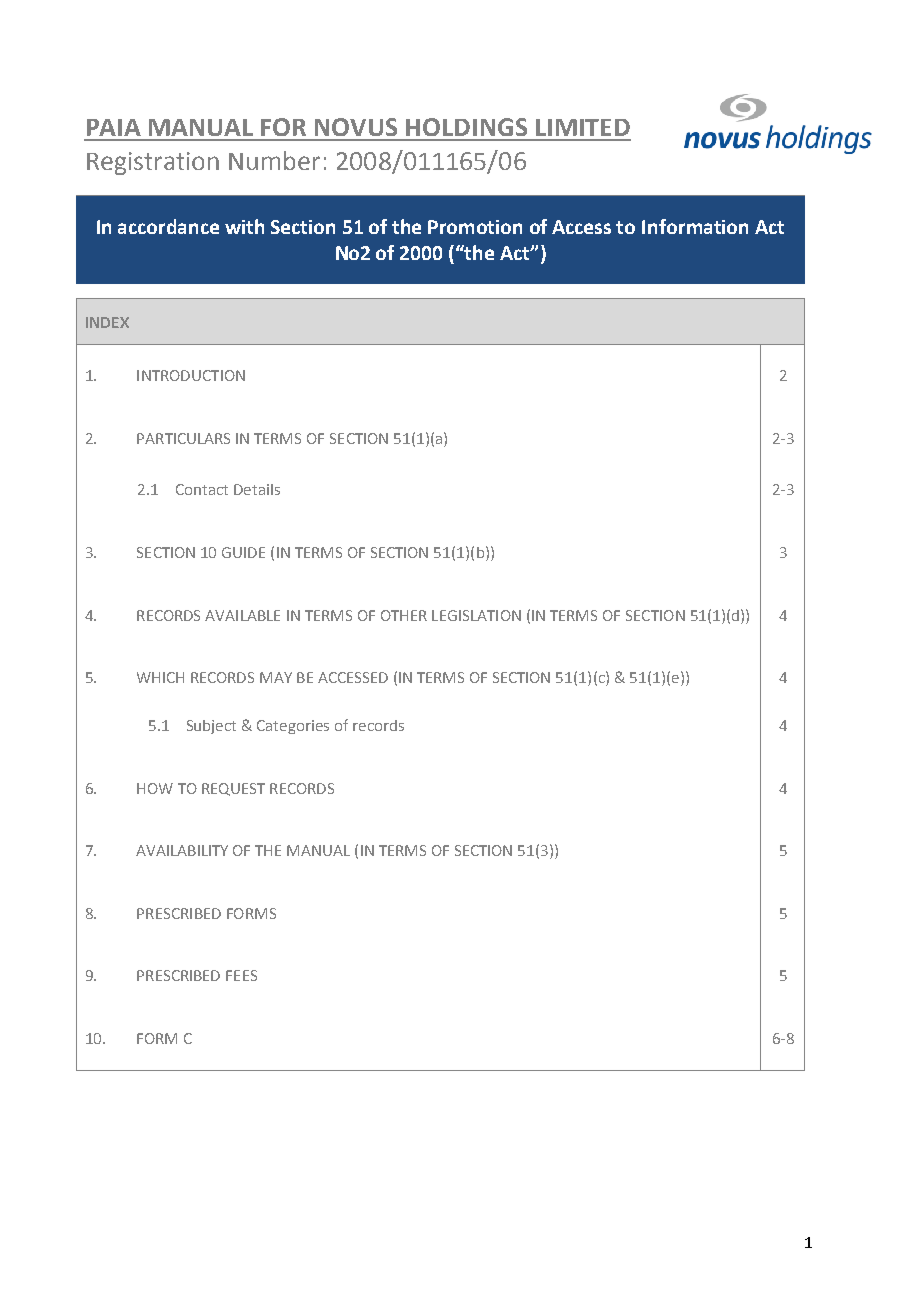  What do you see at coordinates (153, 163) in the page?
I see `Registration` at bounding box center [153, 163].
